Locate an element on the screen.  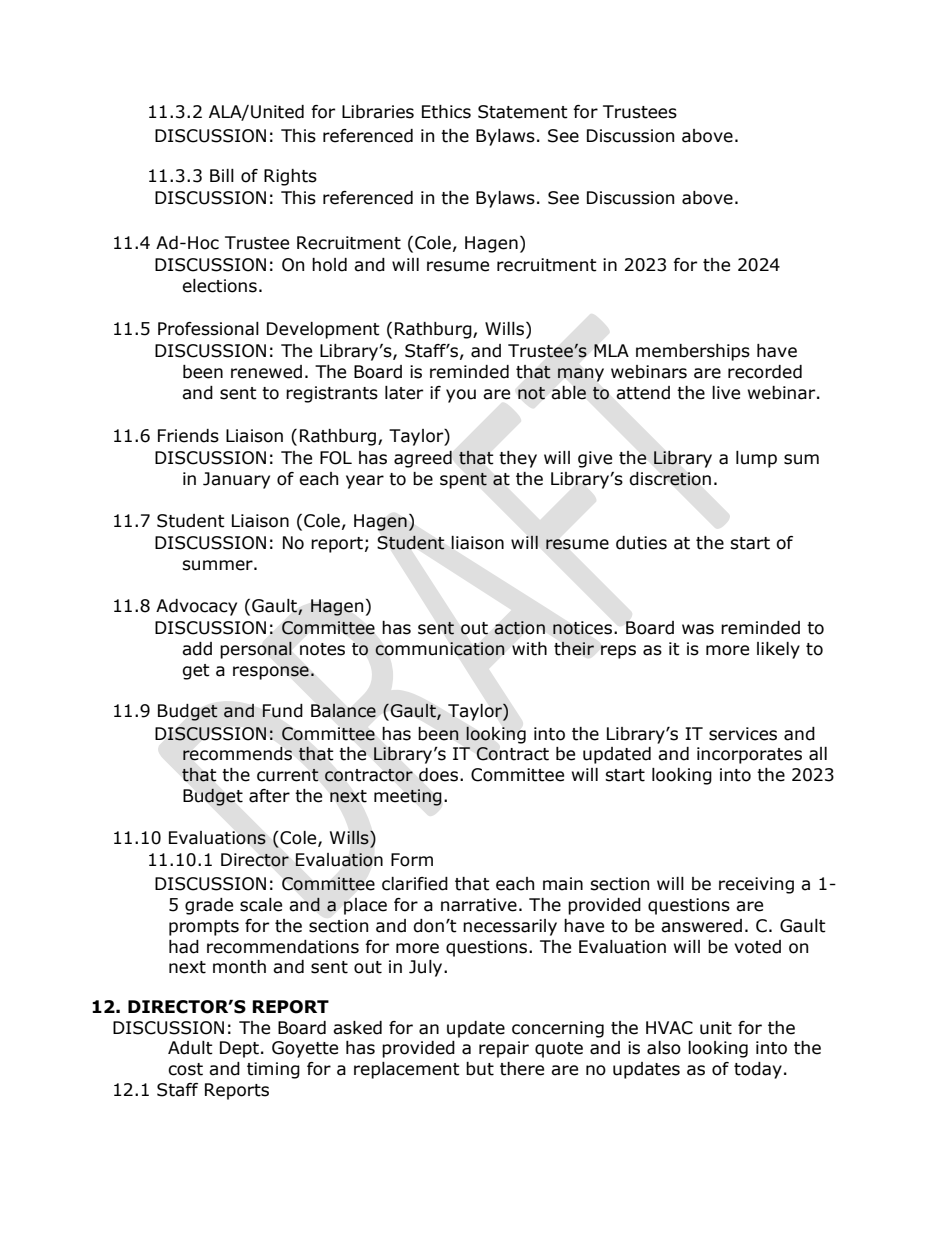
they is located at coordinates (518, 459).
